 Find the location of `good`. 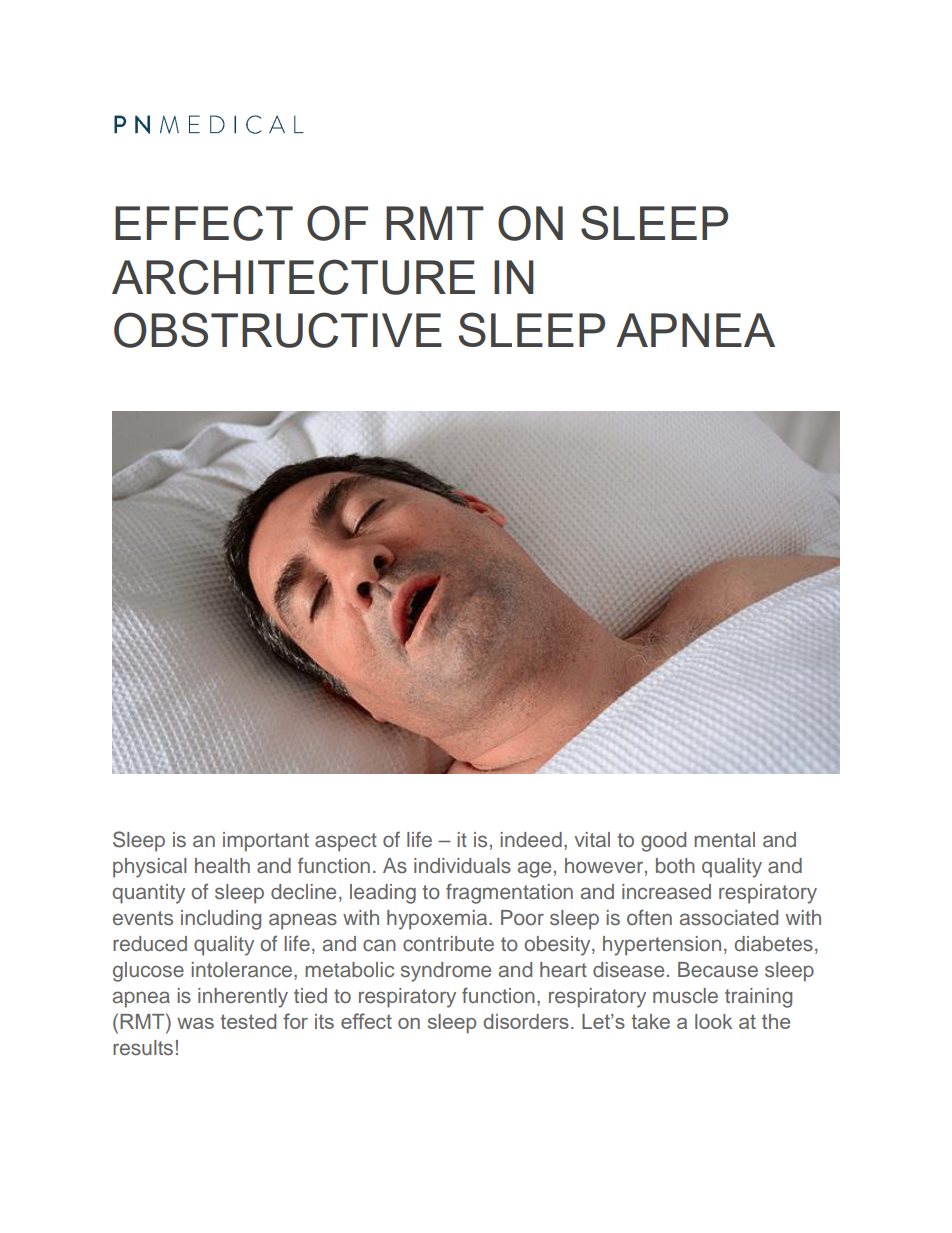

good is located at coordinates (663, 842).
